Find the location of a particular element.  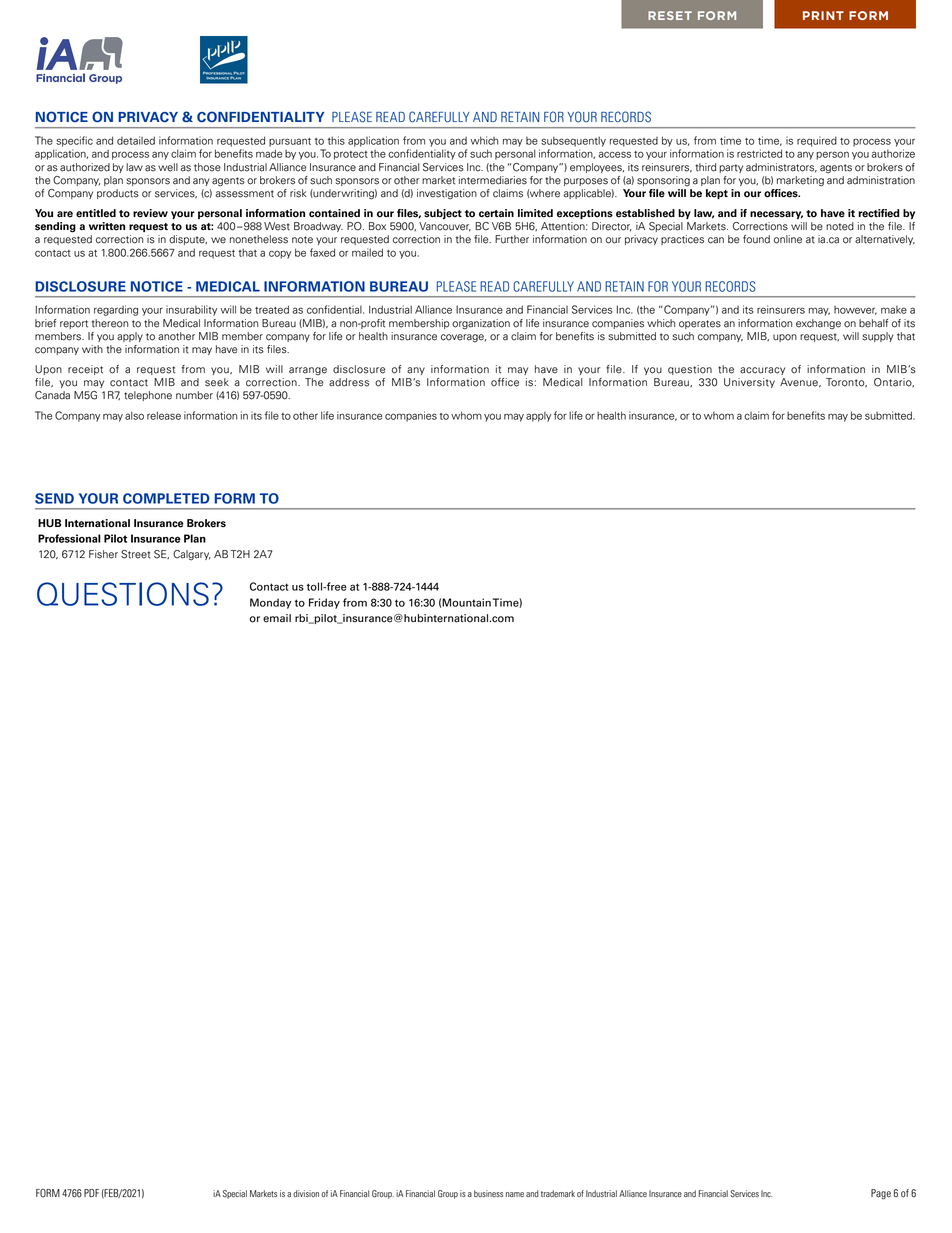

intermediaries is located at coordinates (493, 180).
